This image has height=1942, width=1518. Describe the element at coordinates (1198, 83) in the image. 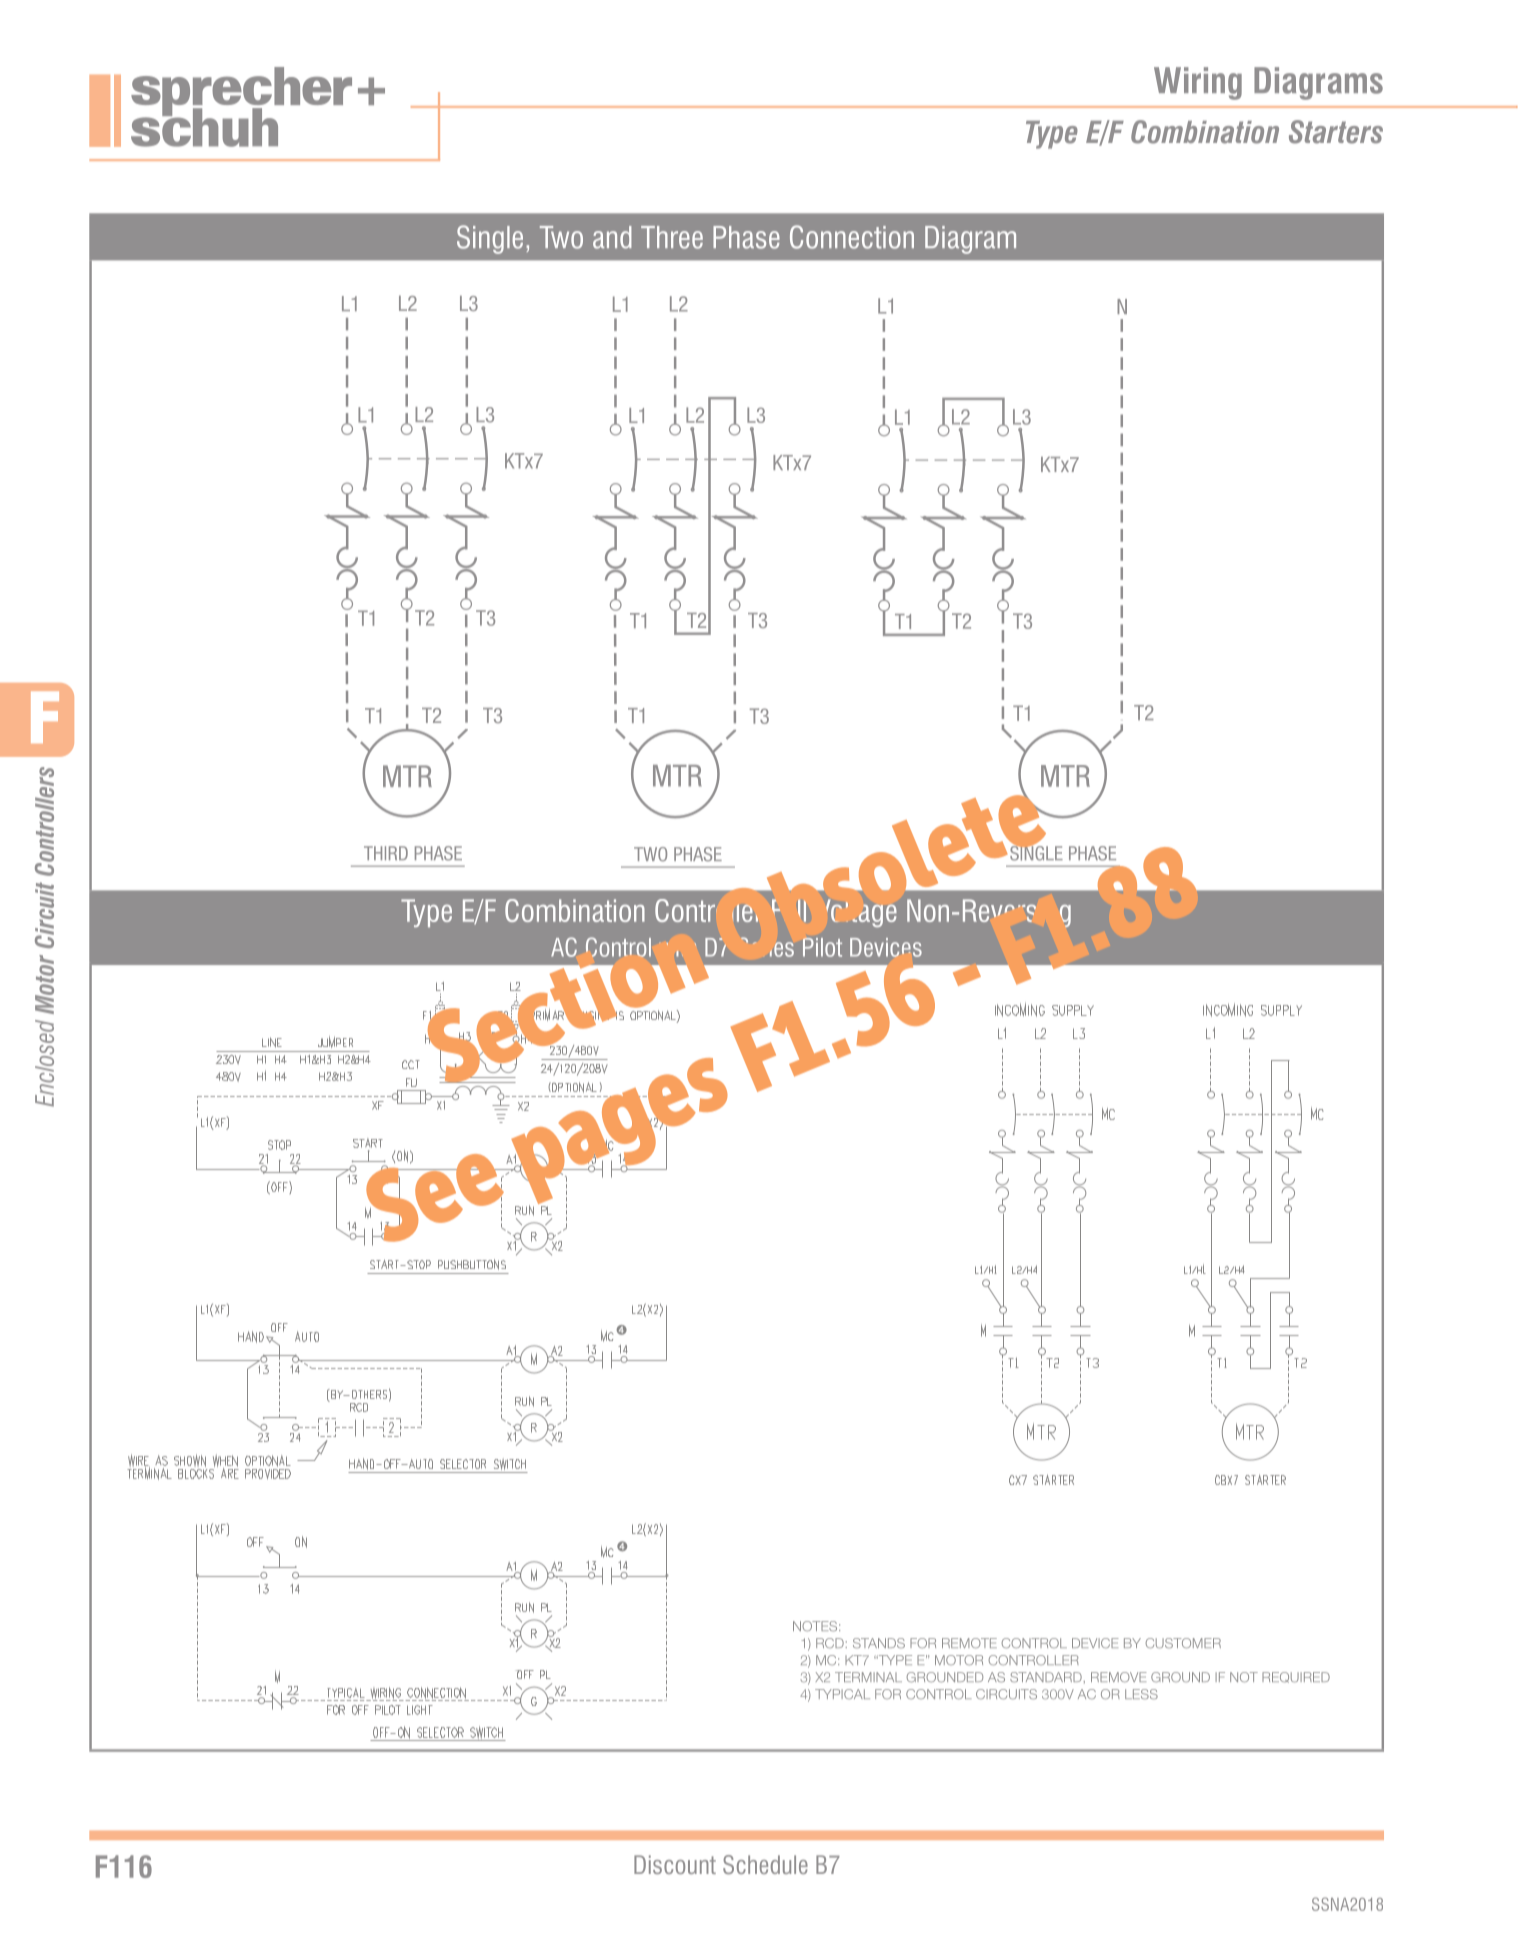

I see `Wiring` at that location.
